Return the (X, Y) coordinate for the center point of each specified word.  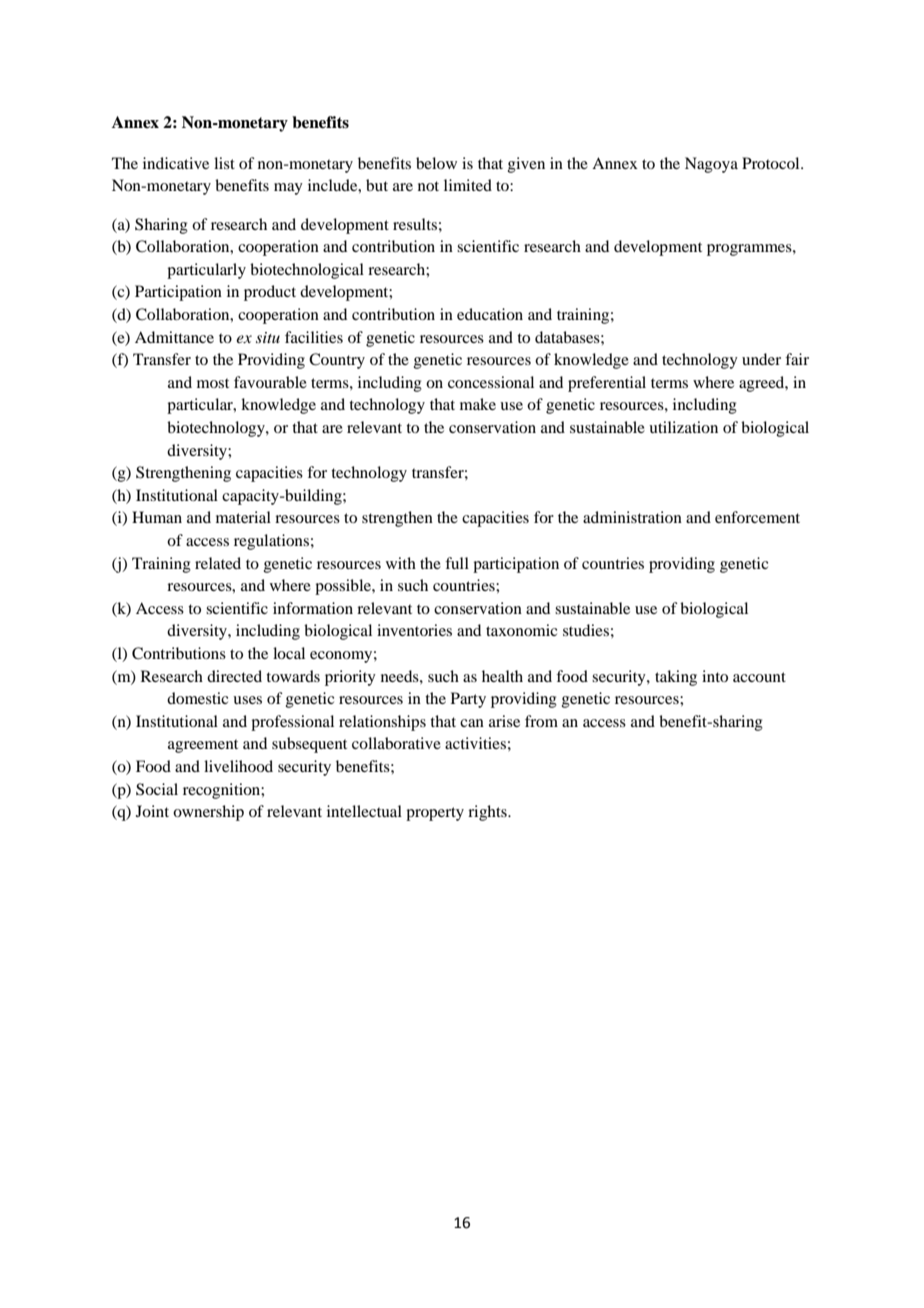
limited (468, 185)
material (243, 517)
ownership (208, 813)
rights (488, 813)
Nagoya (711, 165)
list (224, 163)
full (457, 563)
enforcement (757, 517)
